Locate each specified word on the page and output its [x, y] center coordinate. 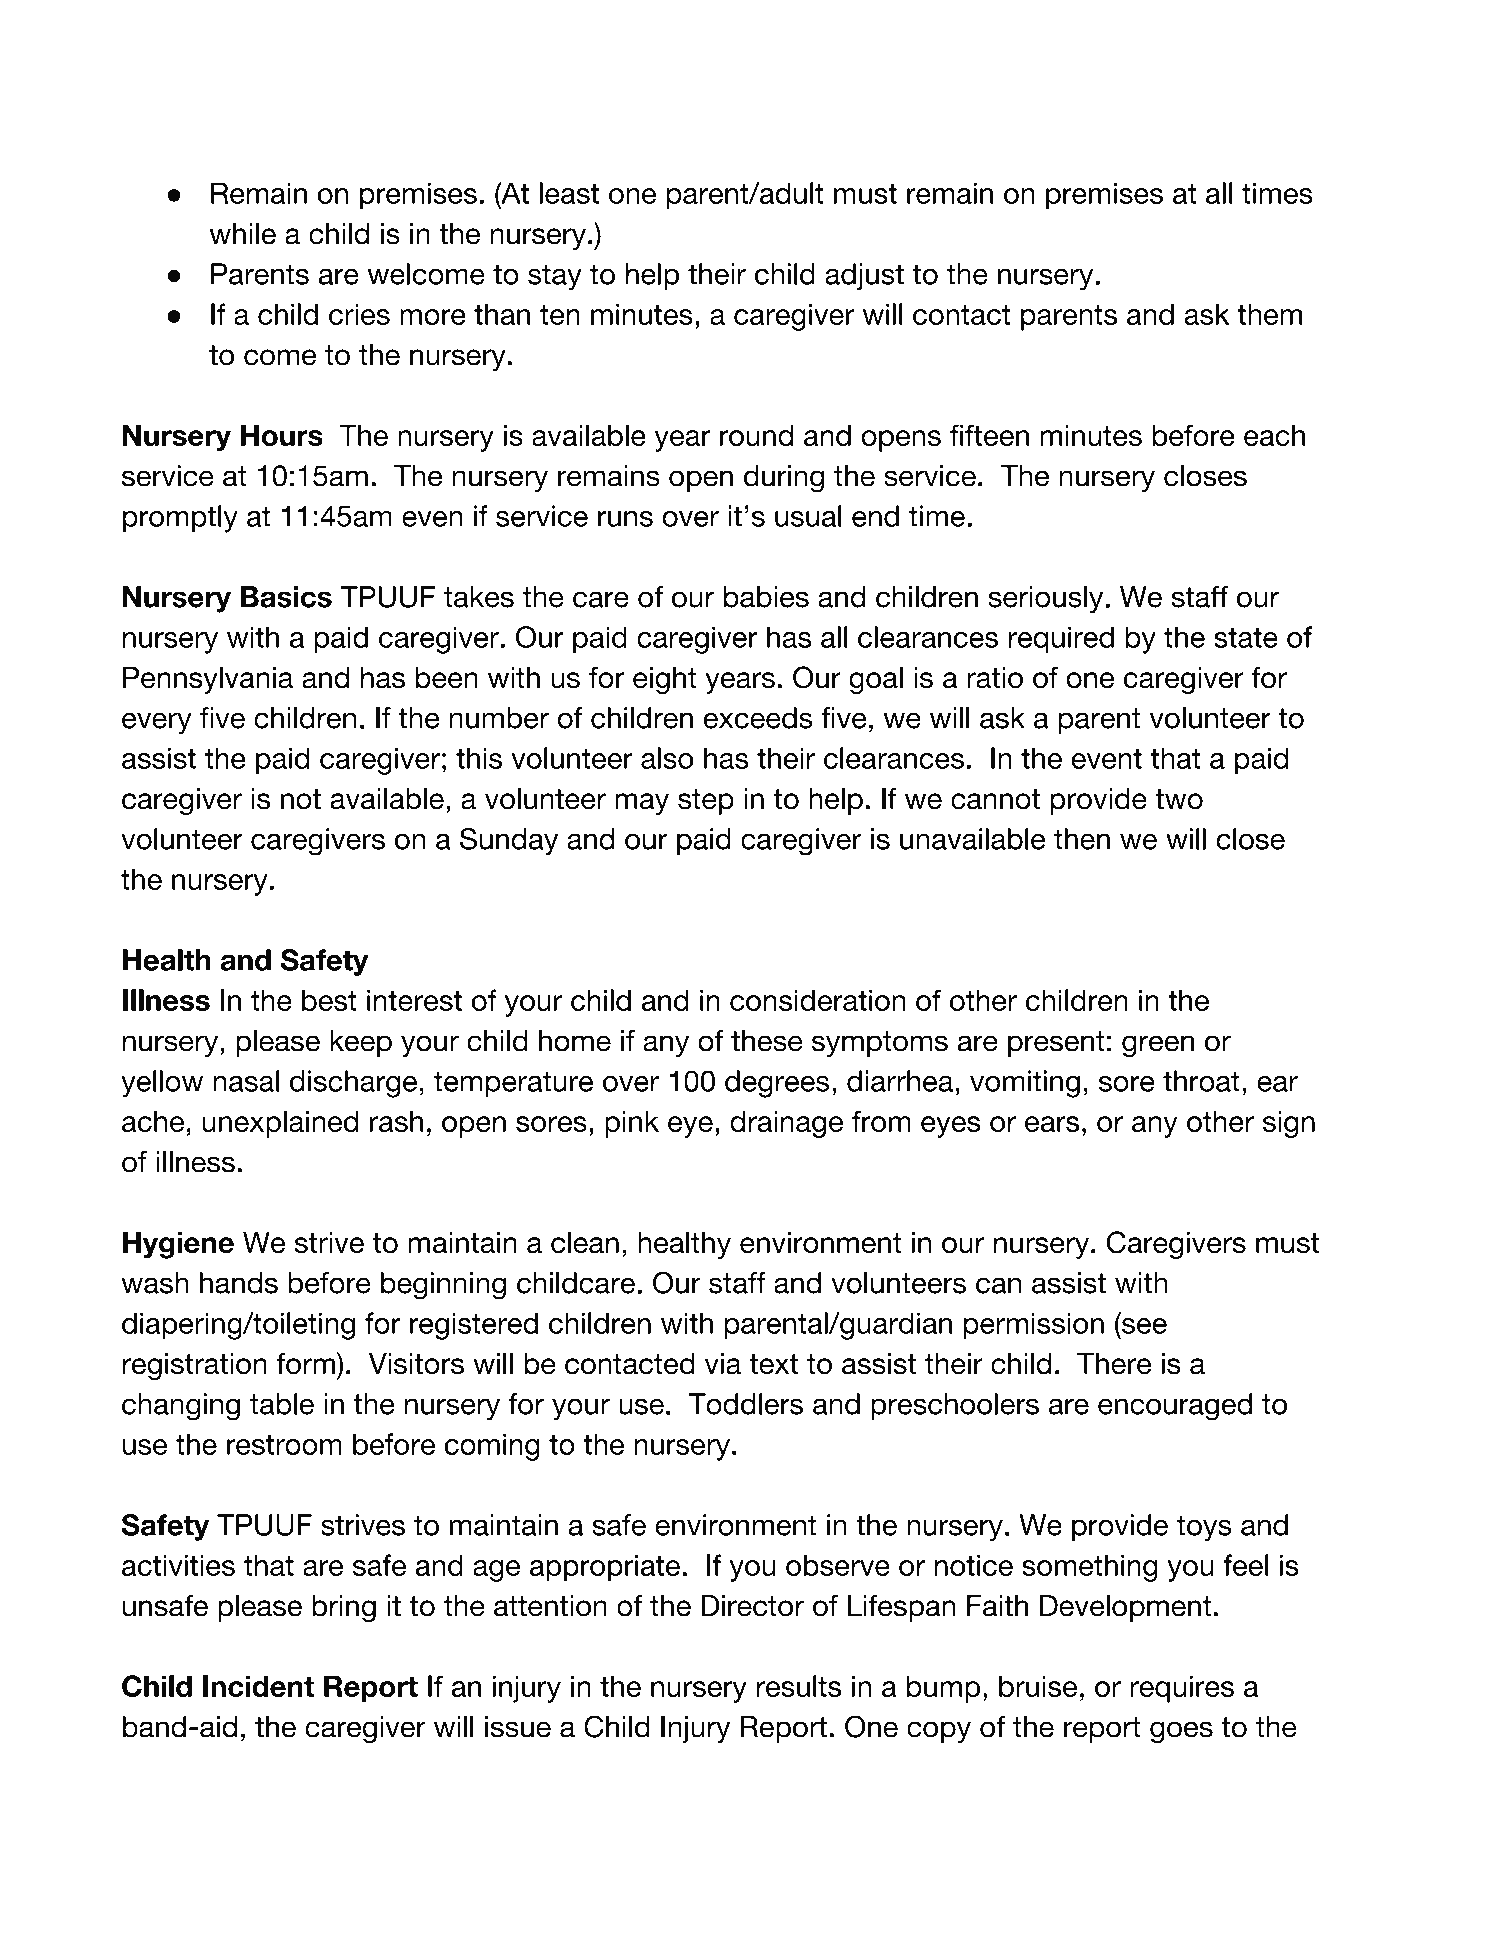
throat [1201, 1081]
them [1269, 314]
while [243, 234]
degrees [777, 1084]
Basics [286, 597]
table [282, 1404]
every [157, 723]
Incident [258, 1686]
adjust [864, 276]
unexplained [281, 1124]
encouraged [1175, 1407]
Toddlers [746, 1404]
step [706, 802]
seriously [1045, 600]
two [1179, 799]
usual [808, 516]
